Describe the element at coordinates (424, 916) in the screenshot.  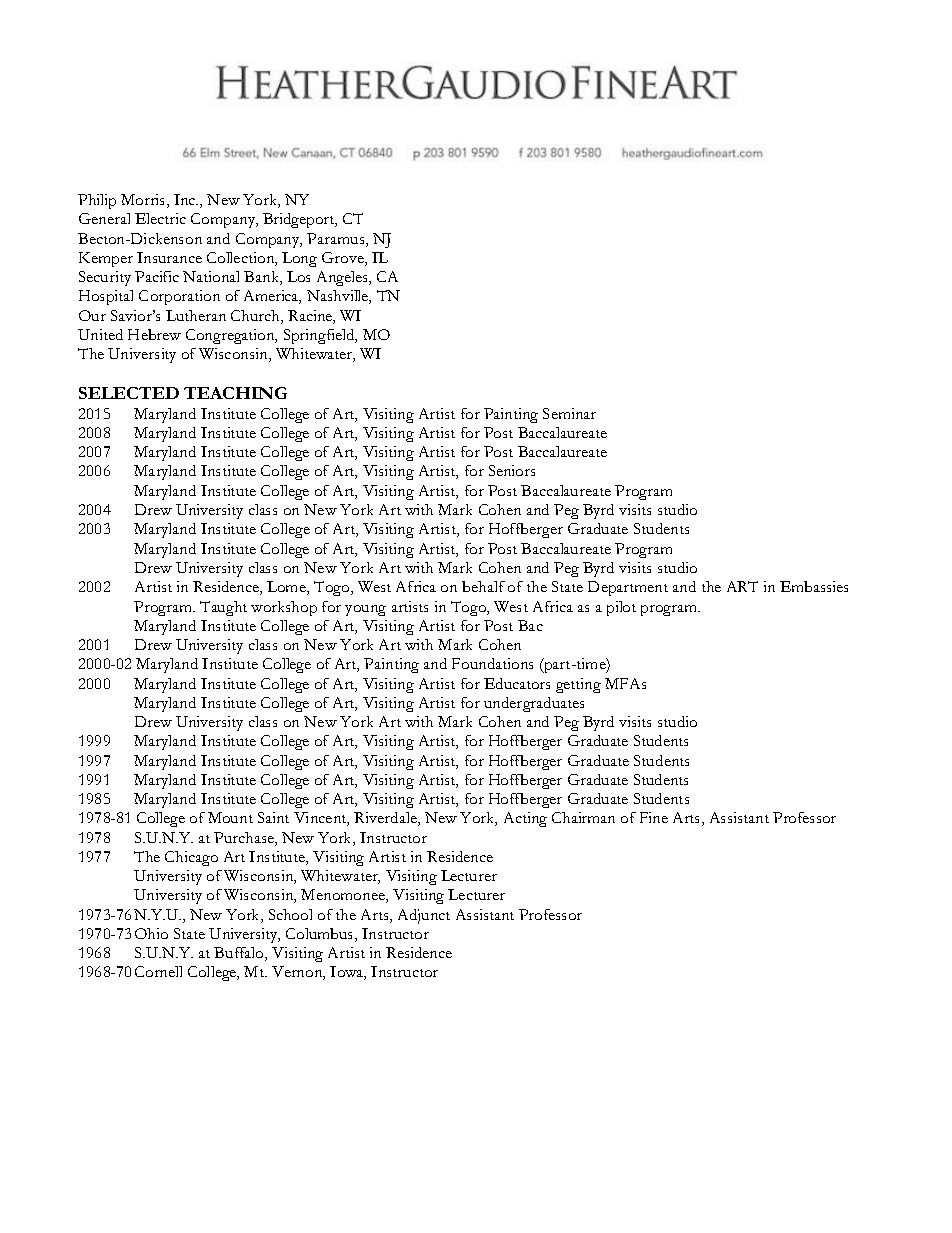
I see `Adjunct` at that location.
